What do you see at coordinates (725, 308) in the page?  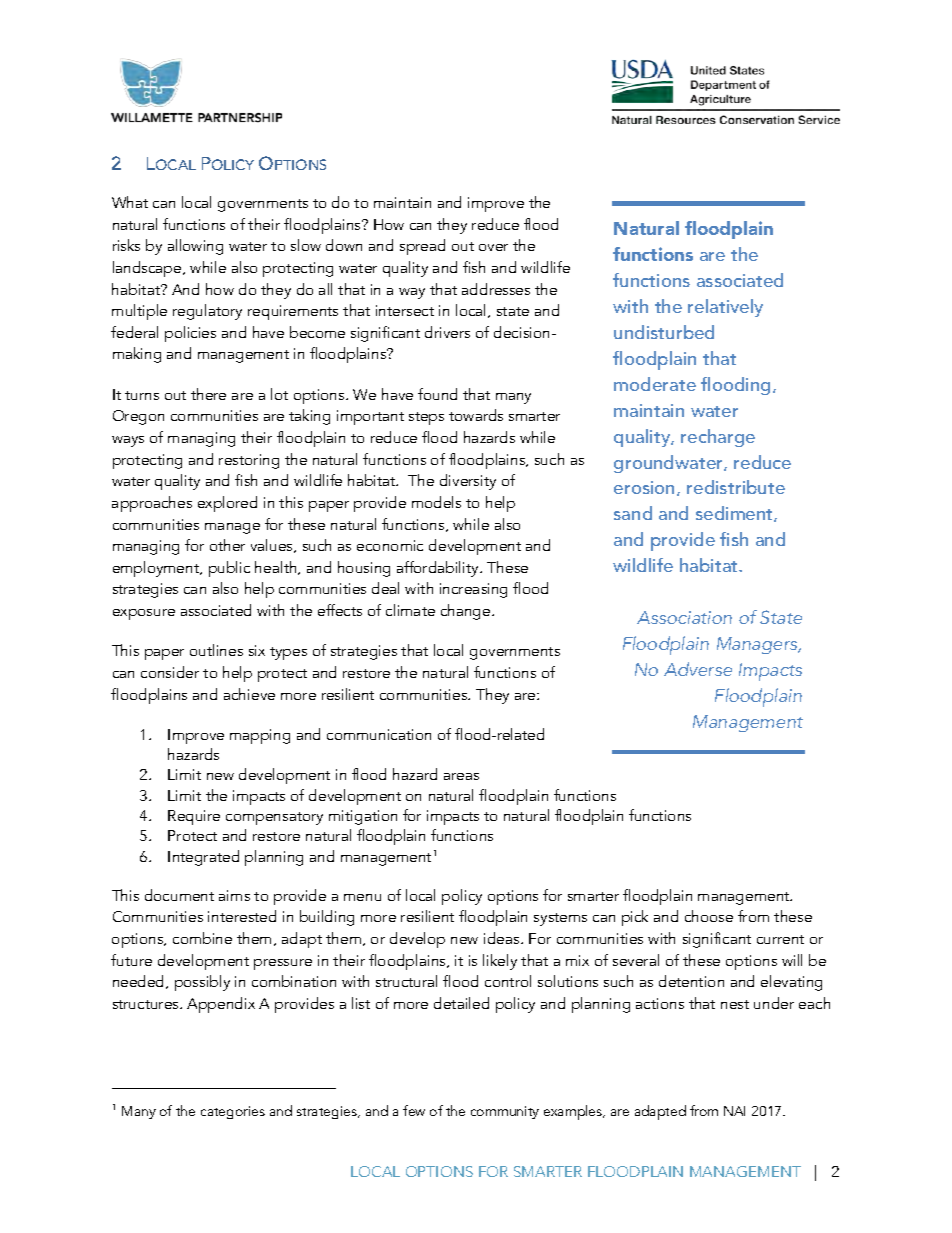 I see `relatively` at bounding box center [725, 308].
